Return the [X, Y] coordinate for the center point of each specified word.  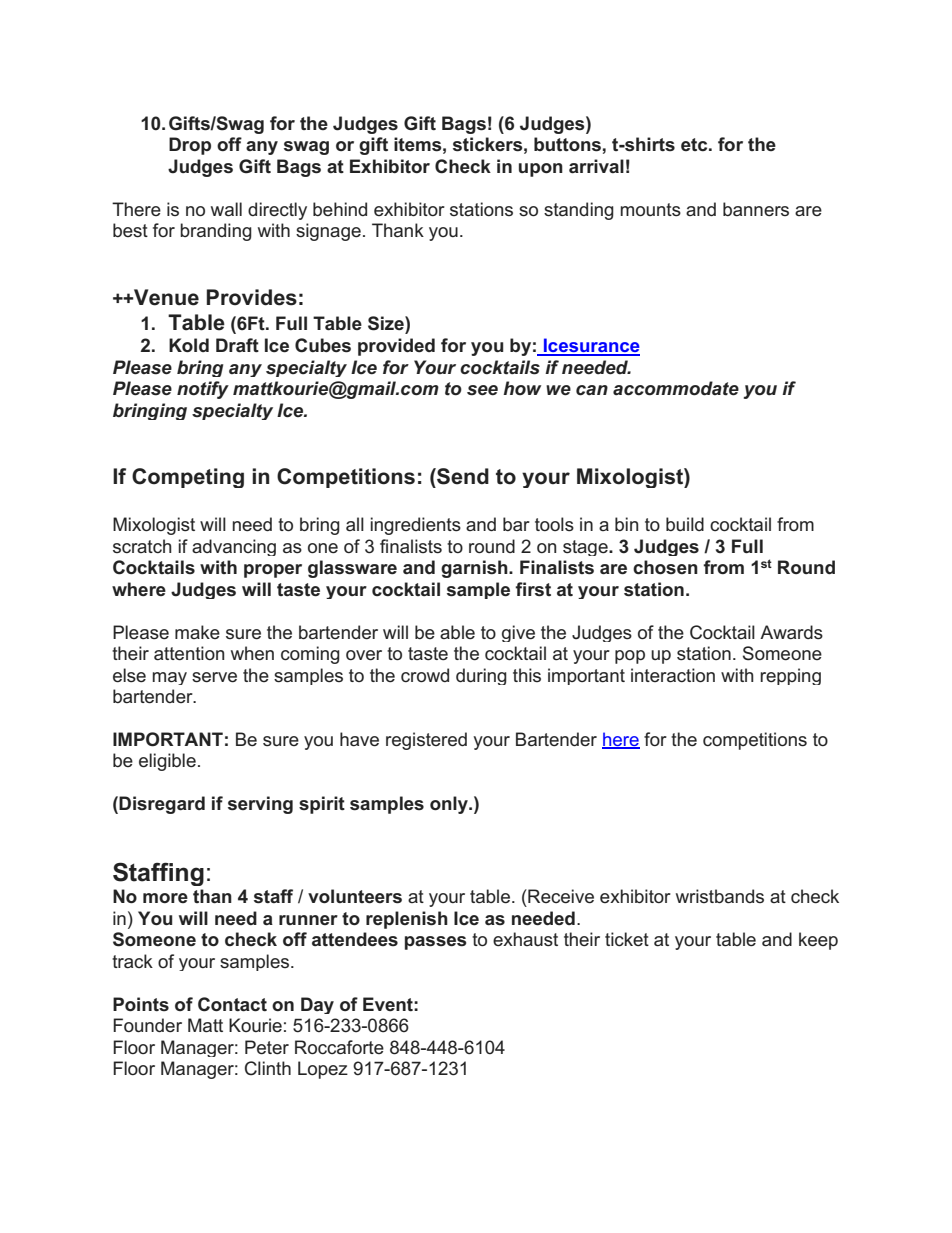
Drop [190, 146]
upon [541, 170]
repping [790, 676]
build [685, 524]
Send [462, 476]
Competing [188, 478]
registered [426, 741]
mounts [651, 210]
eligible [167, 762]
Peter [267, 1047]
